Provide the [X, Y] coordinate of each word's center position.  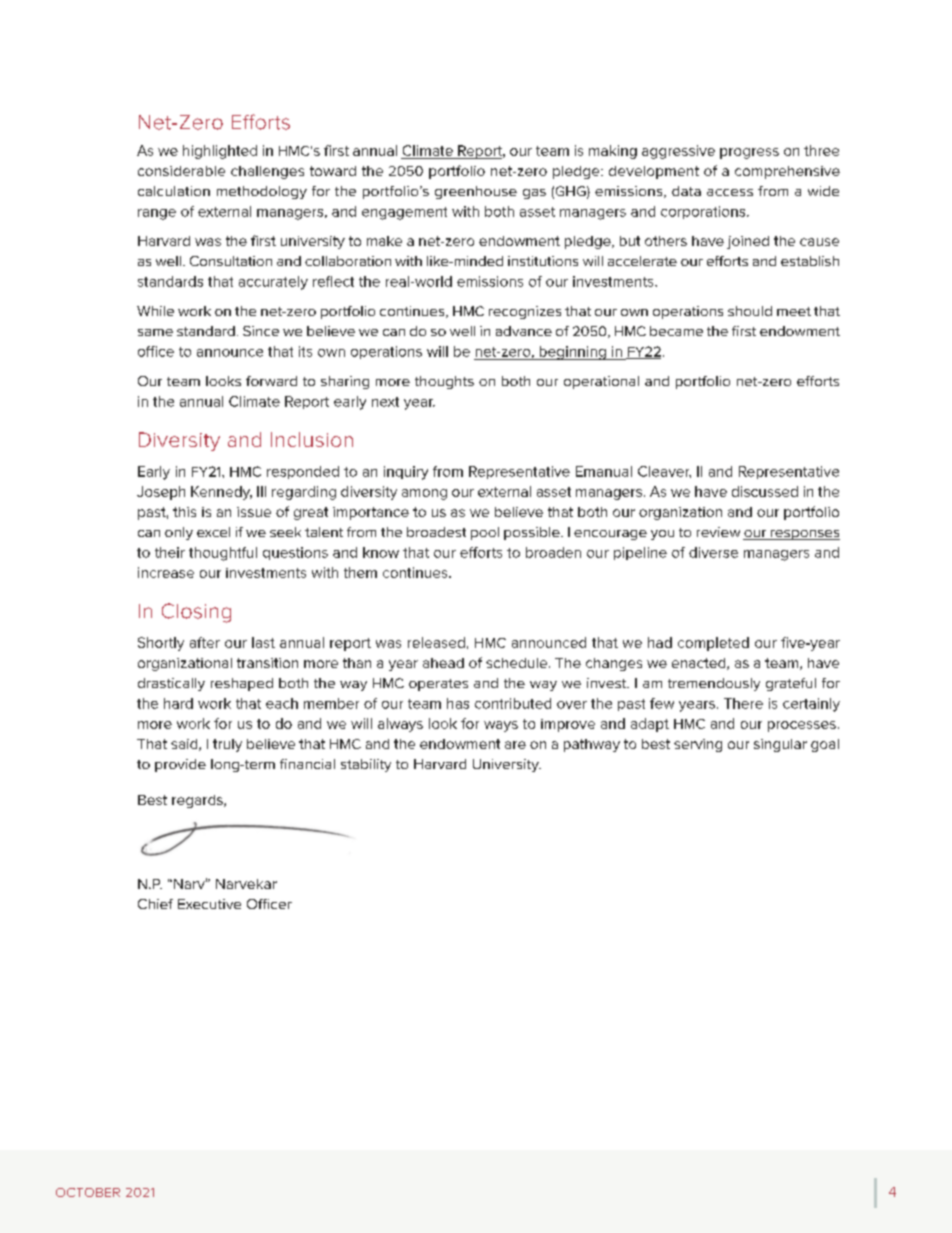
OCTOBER [88, 1192]
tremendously [714, 684]
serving [698, 745]
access [730, 192]
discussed [765, 491]
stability [366, 765]
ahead [443, 663]
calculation [174, 191]
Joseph [161, 493]
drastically [171, 684]
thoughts [444, 382]
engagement [404, 213]
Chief [155, 904]
